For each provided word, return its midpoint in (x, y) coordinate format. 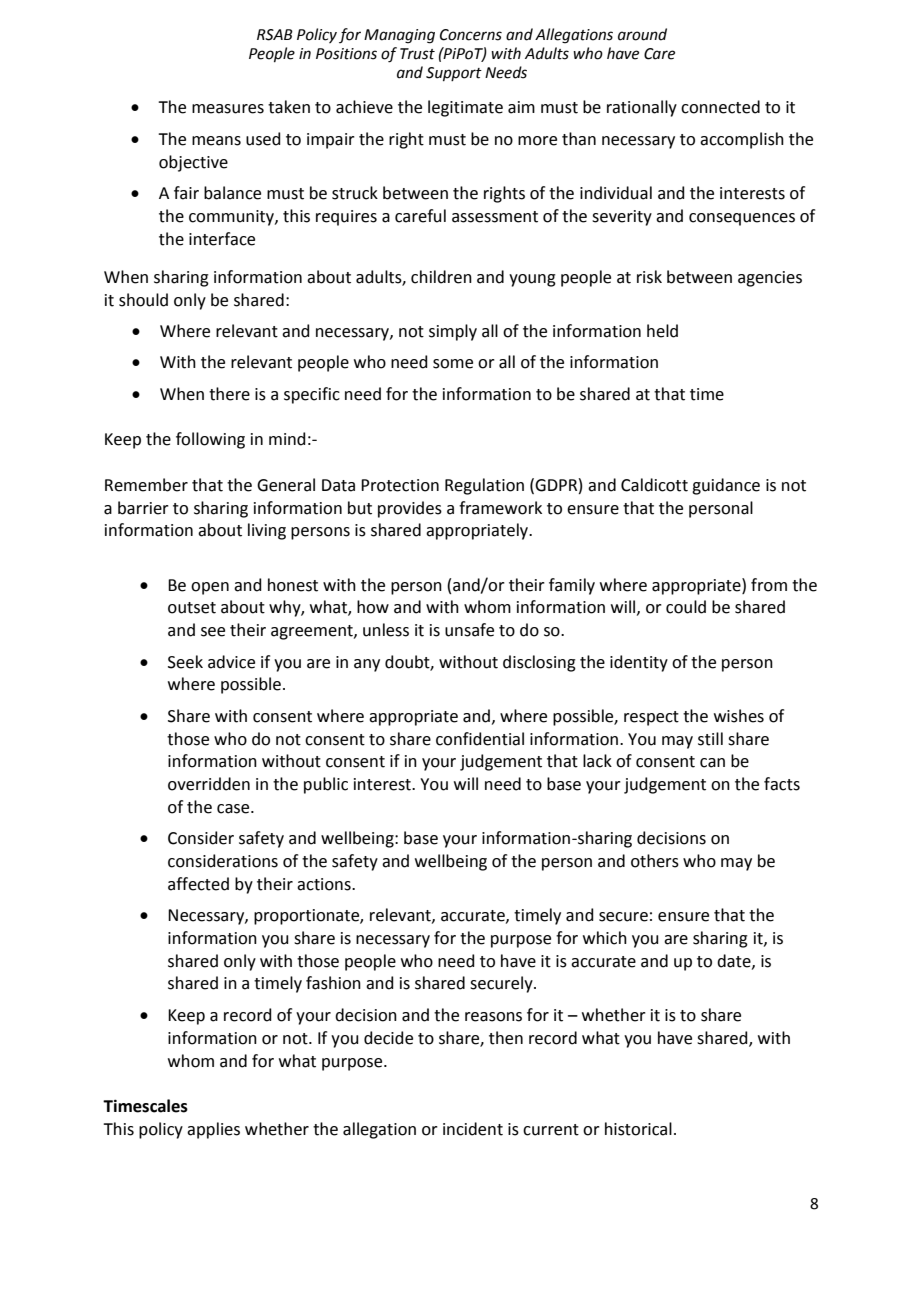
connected (720, 107)
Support (454, 74)
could (686, 607)
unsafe (469, 630)
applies (213, 1130)
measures (228, 109)
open (210, 588)
